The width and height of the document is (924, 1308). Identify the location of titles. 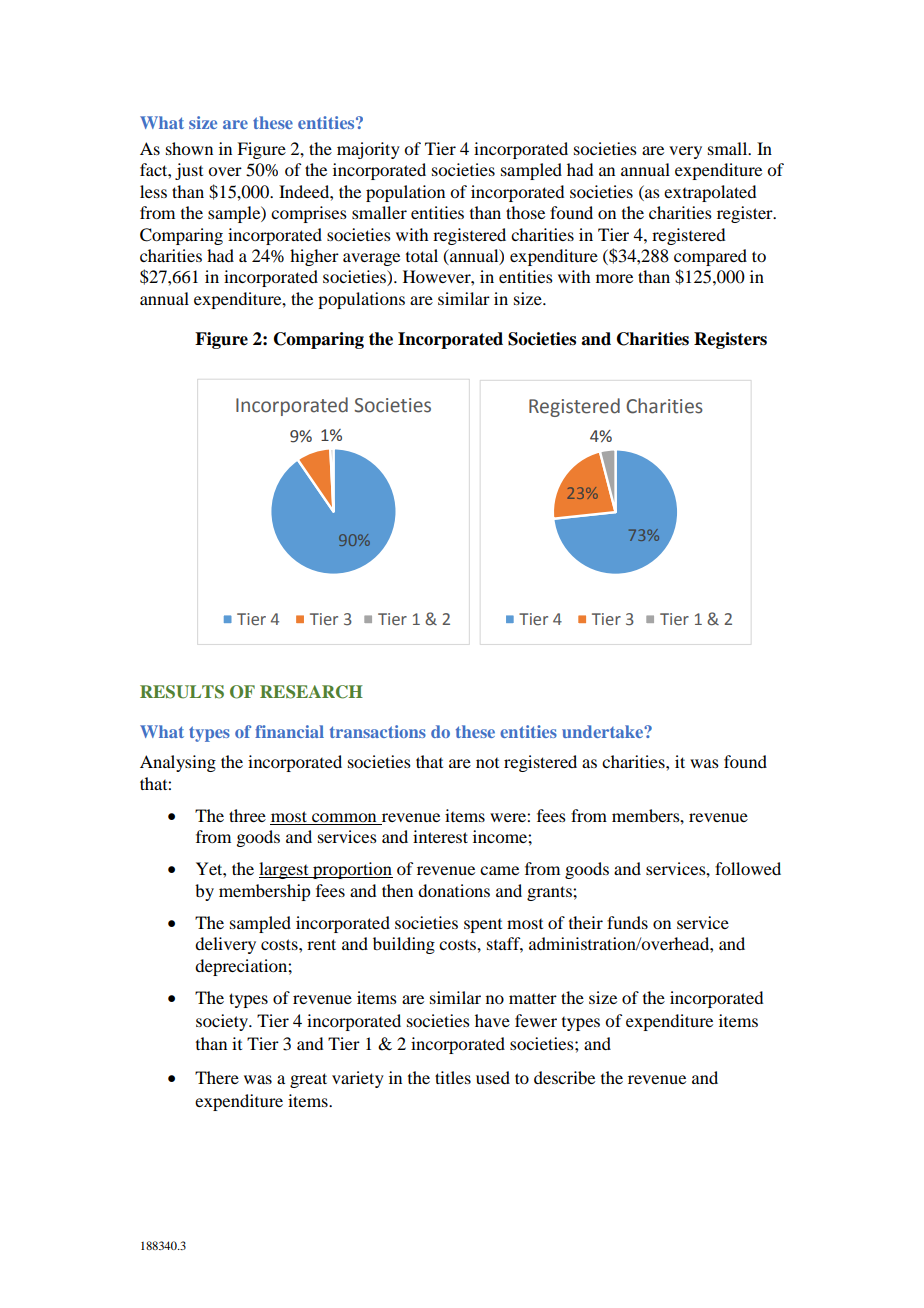
(453, 1077).
